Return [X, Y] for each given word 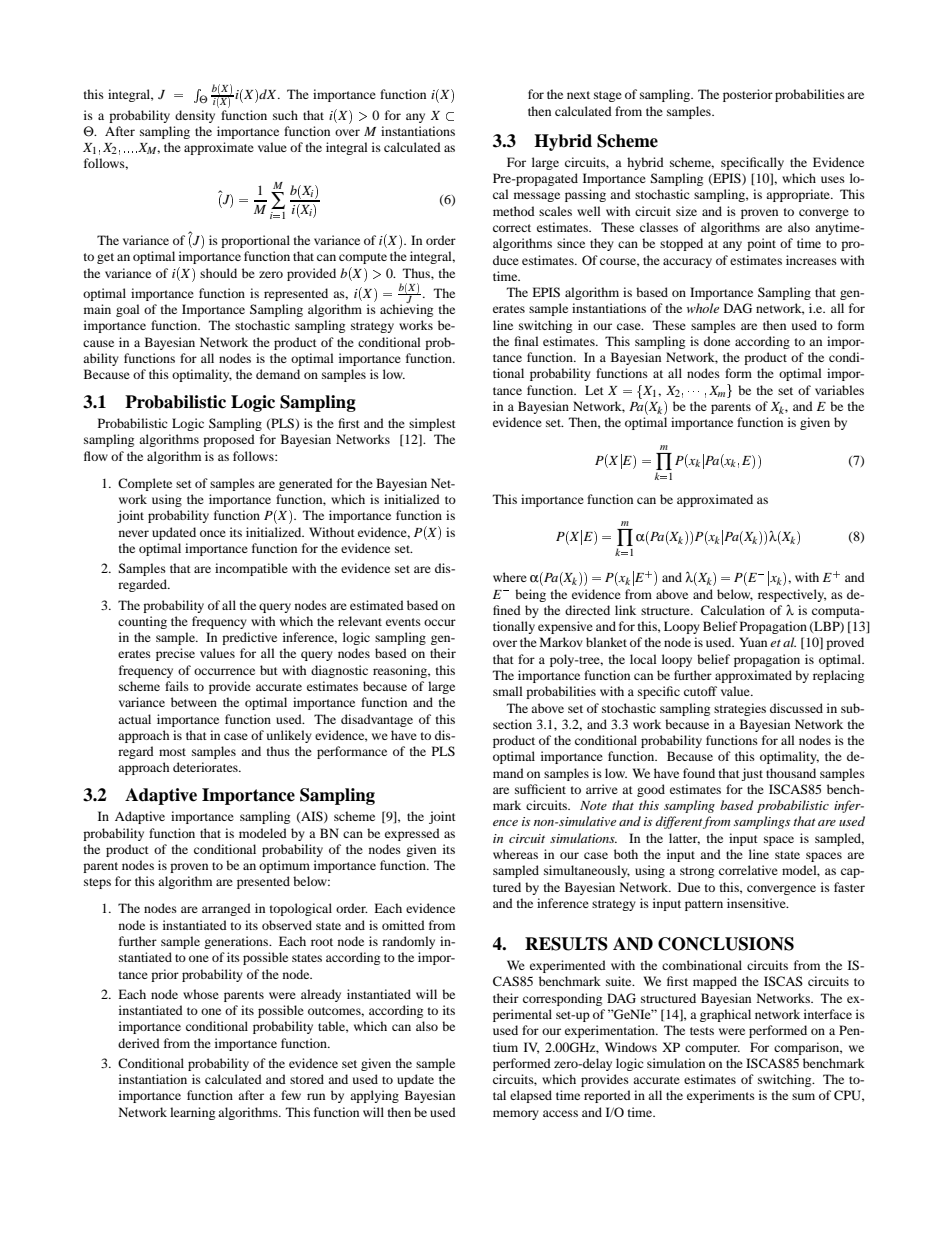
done [717, 341]
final [526, 341]
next [578, 95]
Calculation [733, 610]
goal [128, 310]
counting [142, 622]
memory [516, 1115]
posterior [748, 95]
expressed [412, 834]
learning [192, 1113]
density [195, 116]
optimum [284, 866]
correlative [748, 870]
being [530, 595]
